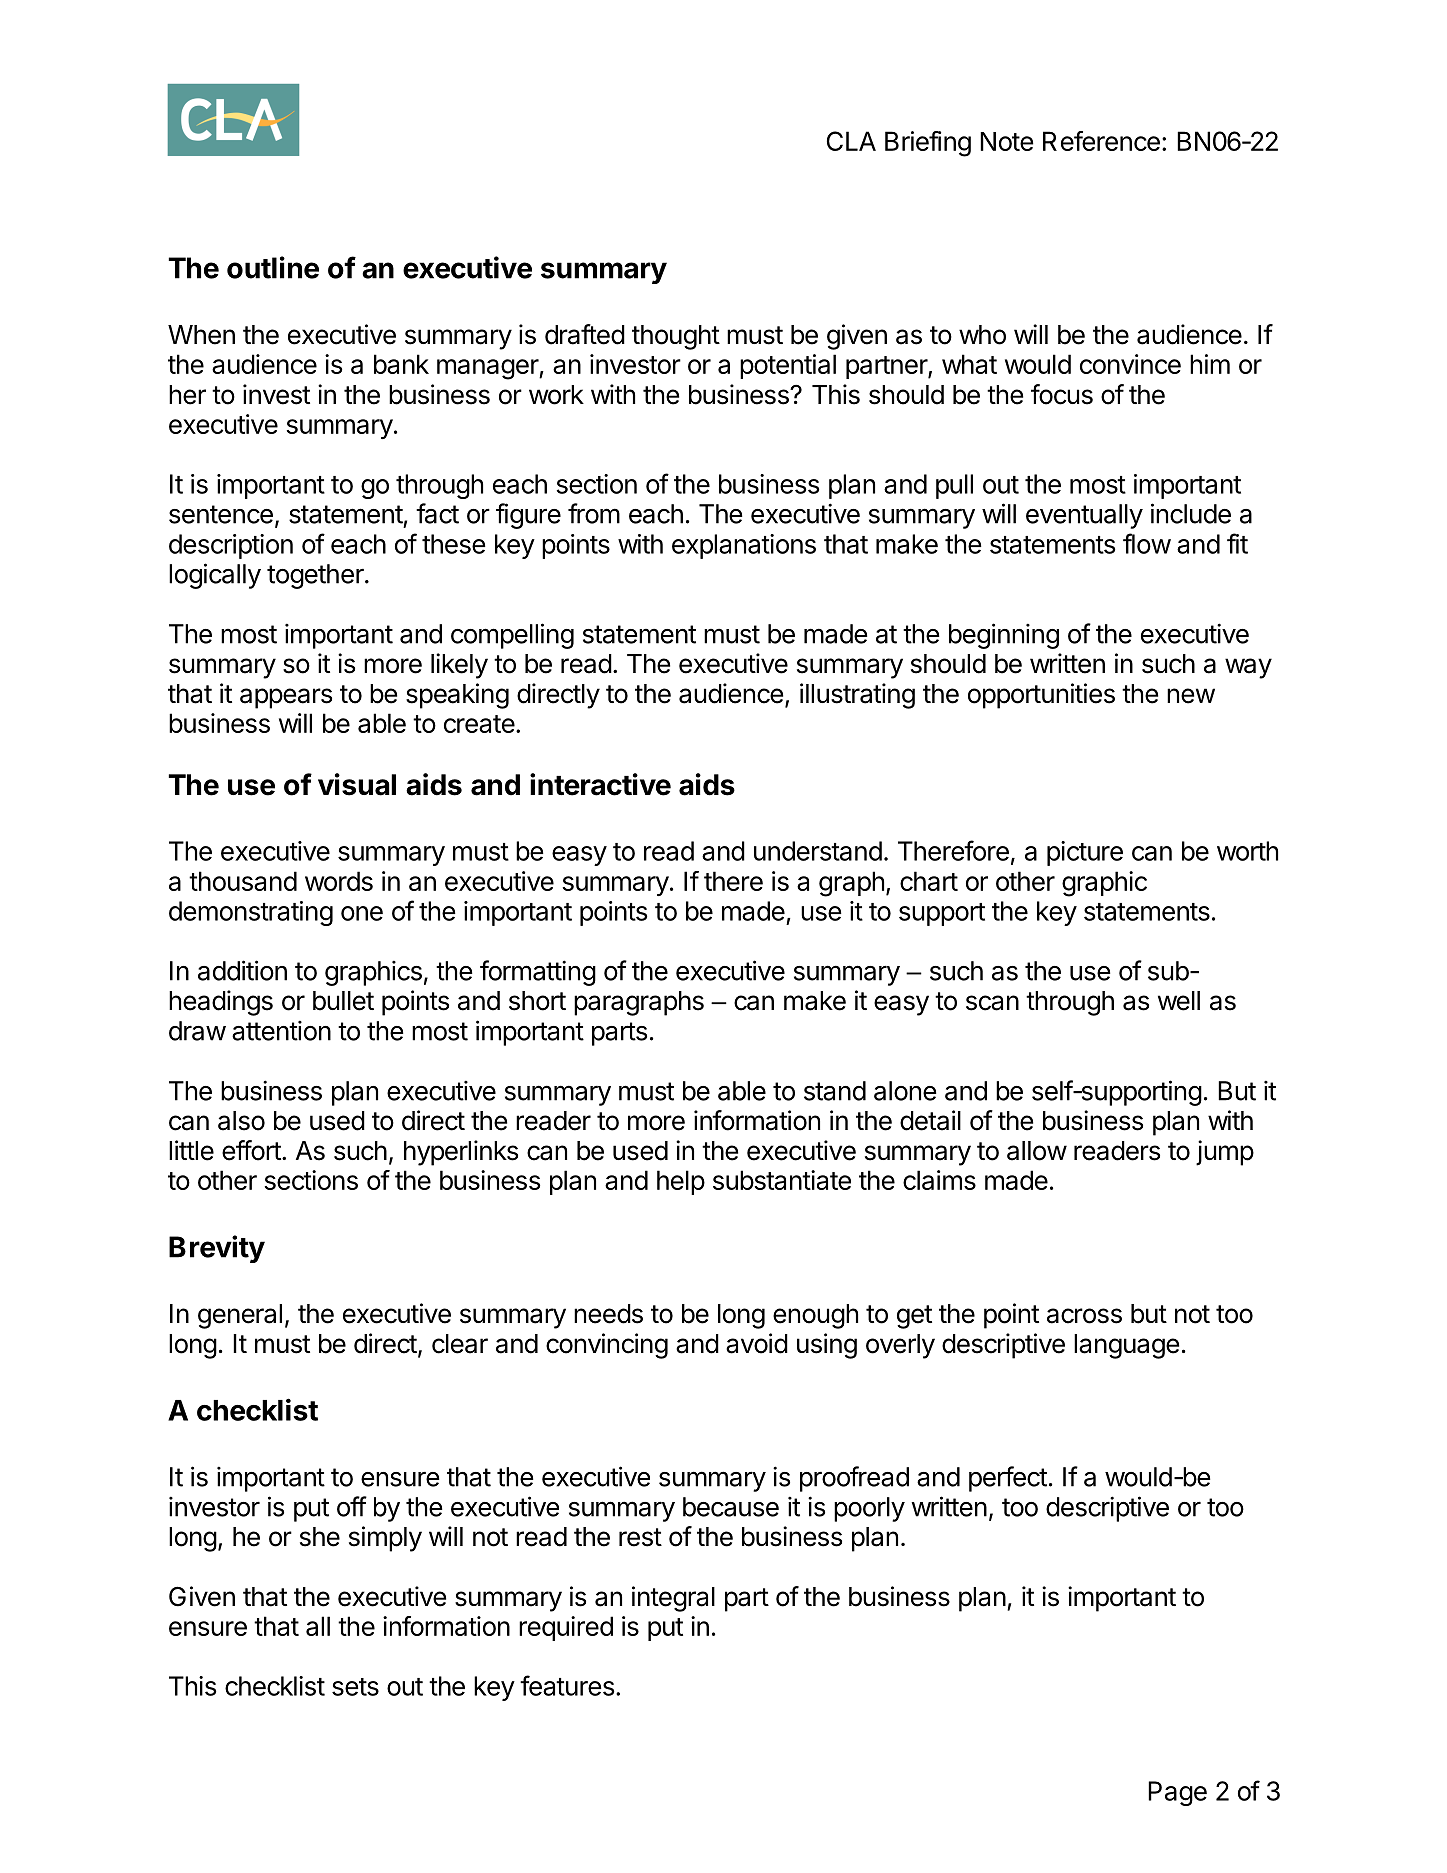 The height and width of the image is (1873, 1447). Describe the element at coordinates (1101, 141) in the image. I see `Reference` at that location.
